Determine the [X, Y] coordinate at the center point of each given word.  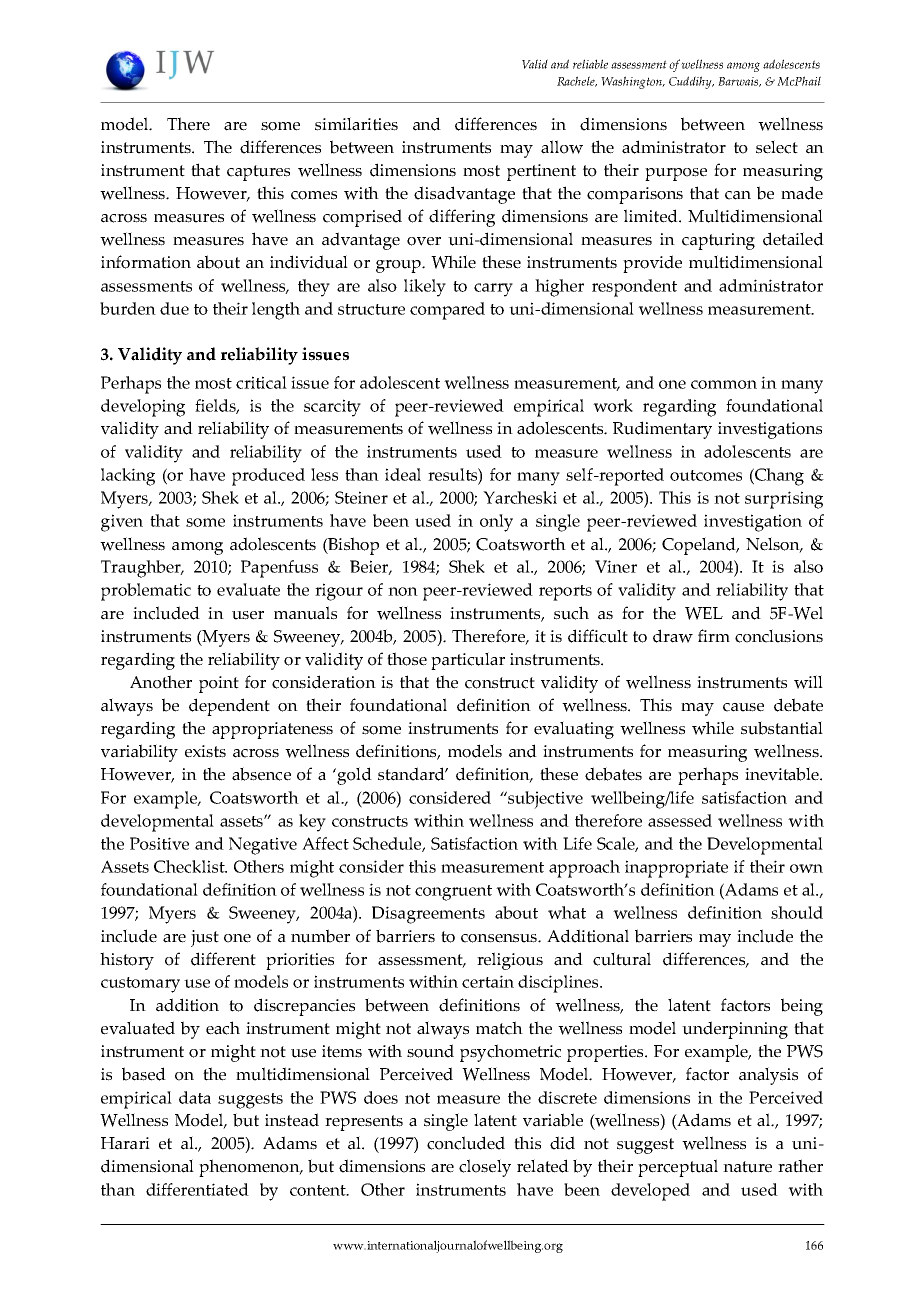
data [195, 1097]
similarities [356, 124]
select [777, 147]
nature [747, 1167]
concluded [466, 1143]
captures [258, 173]
